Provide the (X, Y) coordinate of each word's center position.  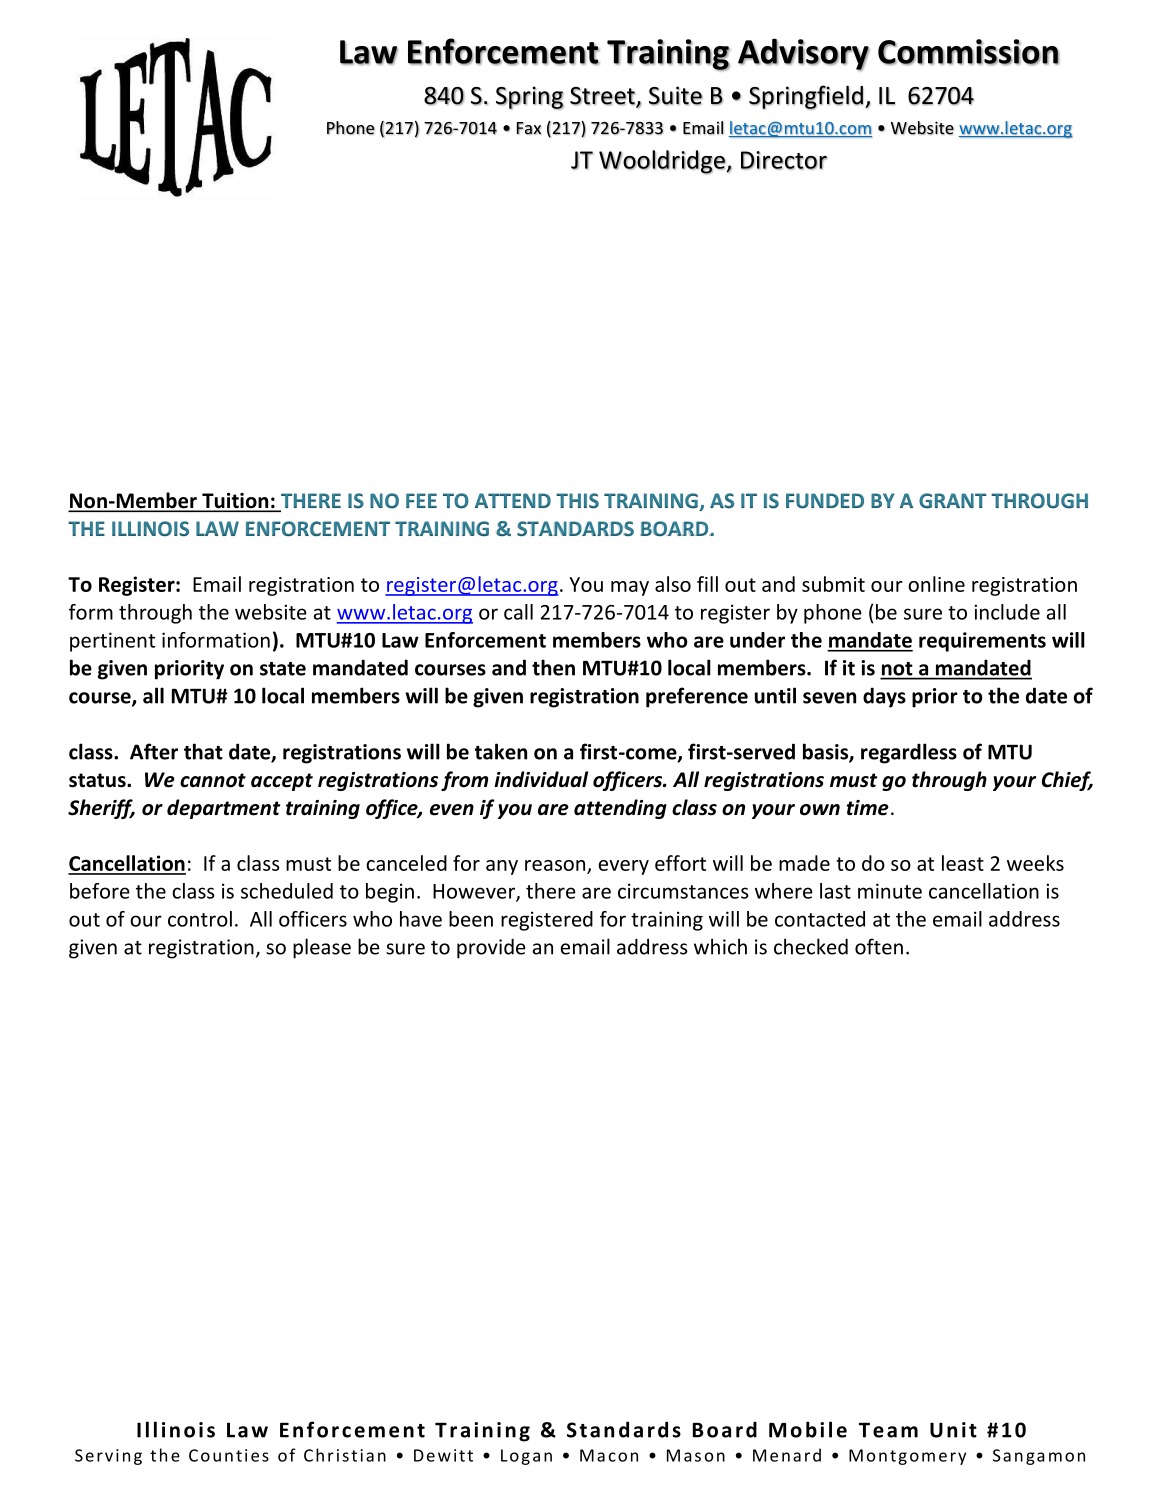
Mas (684, 1455)
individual (541, 779)
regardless (909, 753)
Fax (529, 128)
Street (603, 97)
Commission (968, 52)
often (879, 946)
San (1008, 1455)
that (203, 751)
